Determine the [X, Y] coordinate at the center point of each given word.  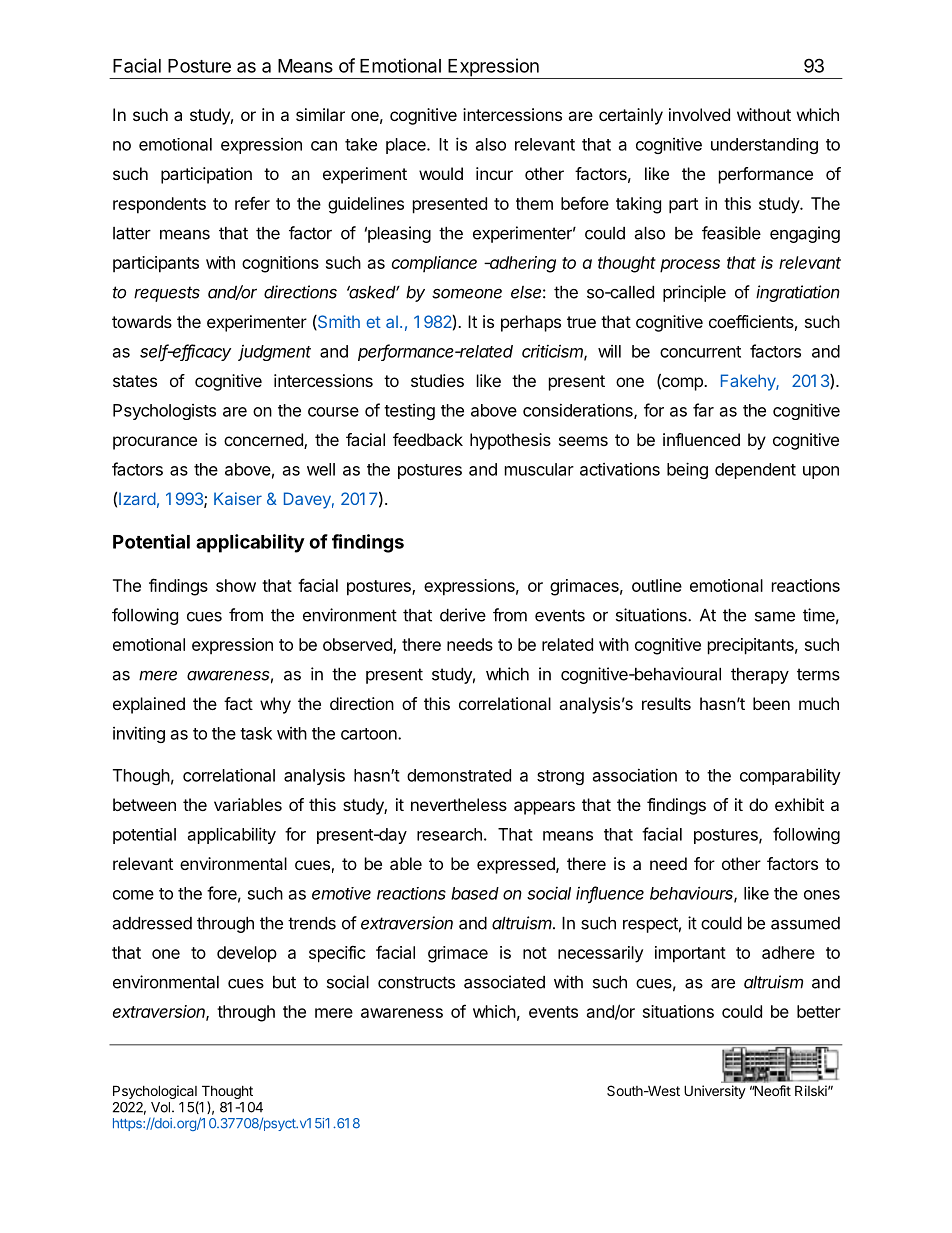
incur [494, 173]
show [236, 585]
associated [504, 982]
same [775, 616]
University [715, 1092]
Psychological [156, 1093]
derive [463, 615]
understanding [764, 146]
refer [252, 203]
